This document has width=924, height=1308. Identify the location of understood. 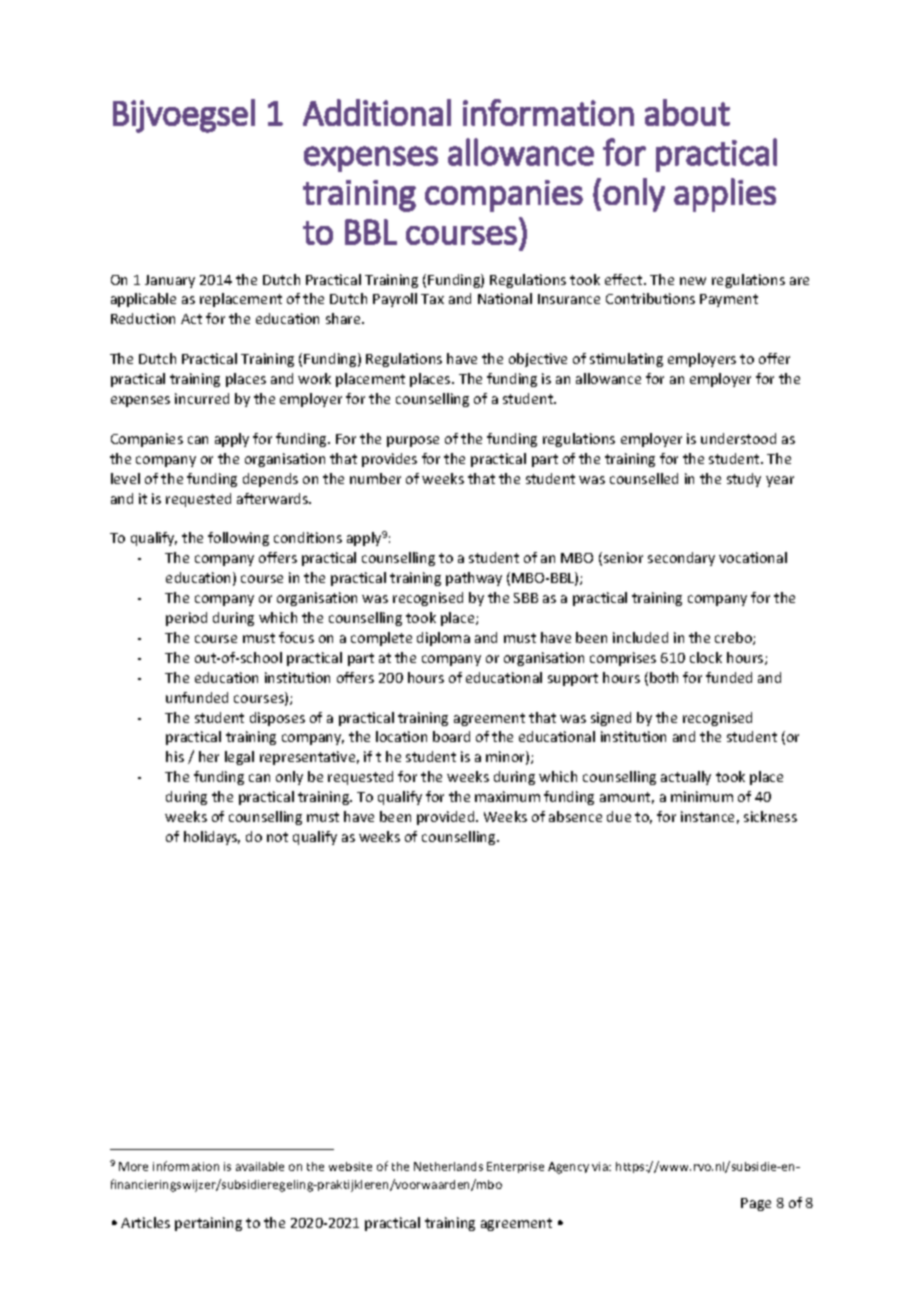
(738, 438).
